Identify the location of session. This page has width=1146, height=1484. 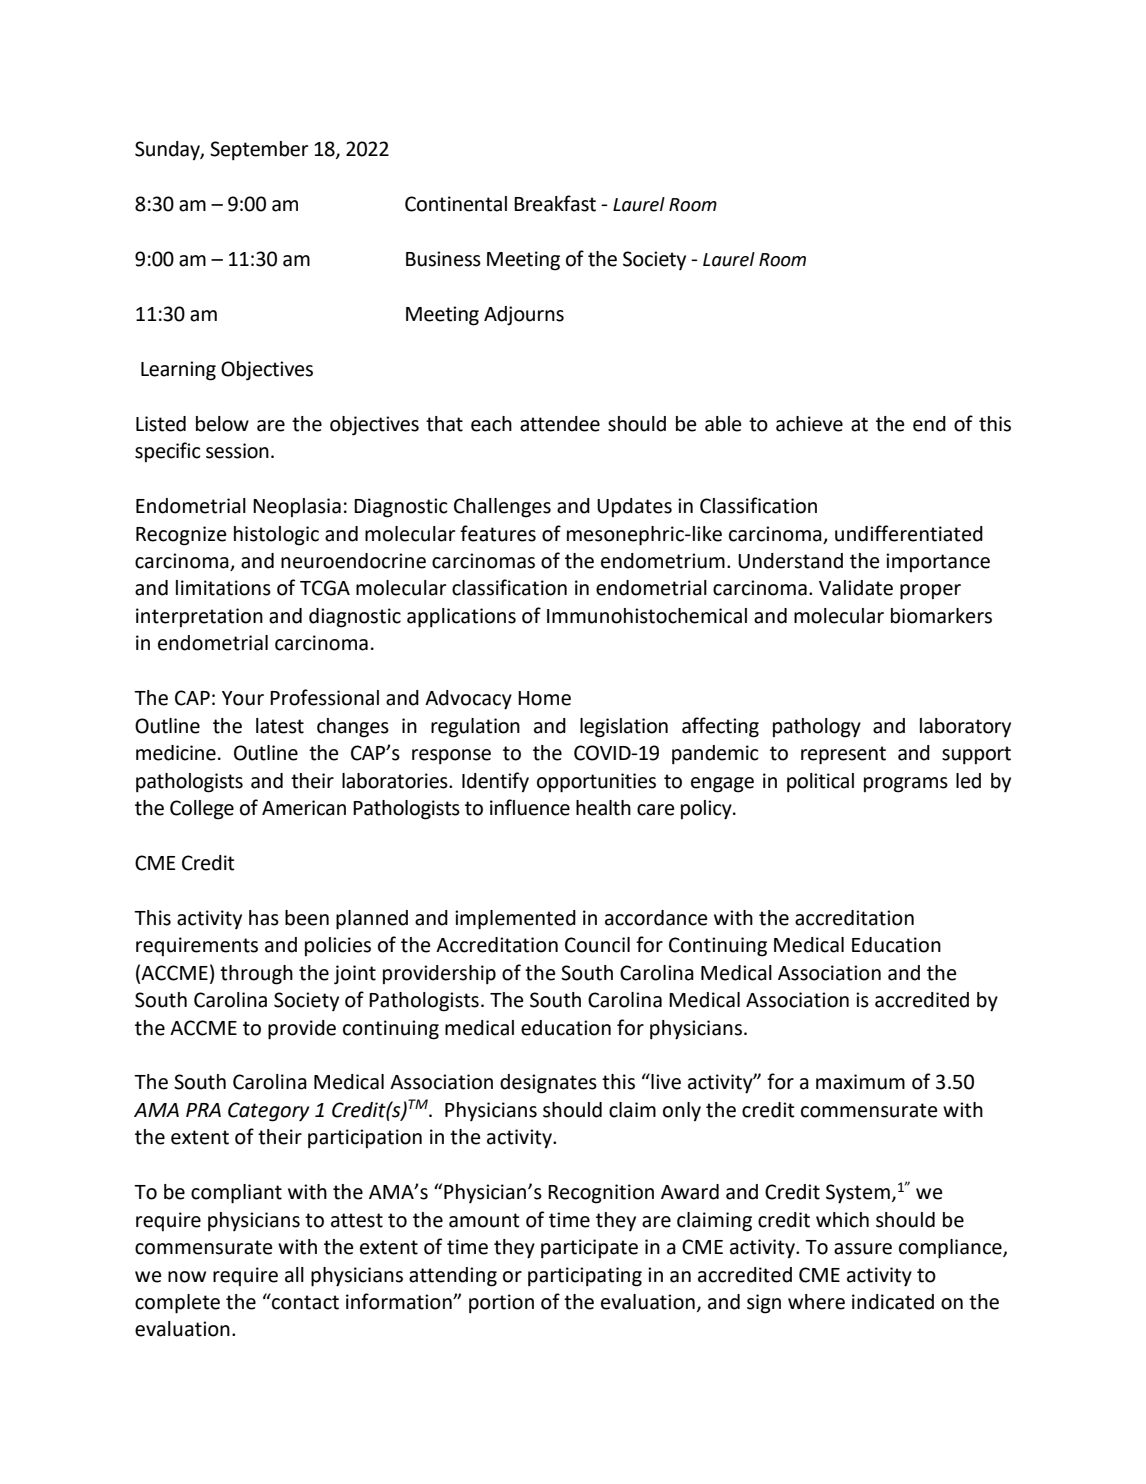
(237, 451).
